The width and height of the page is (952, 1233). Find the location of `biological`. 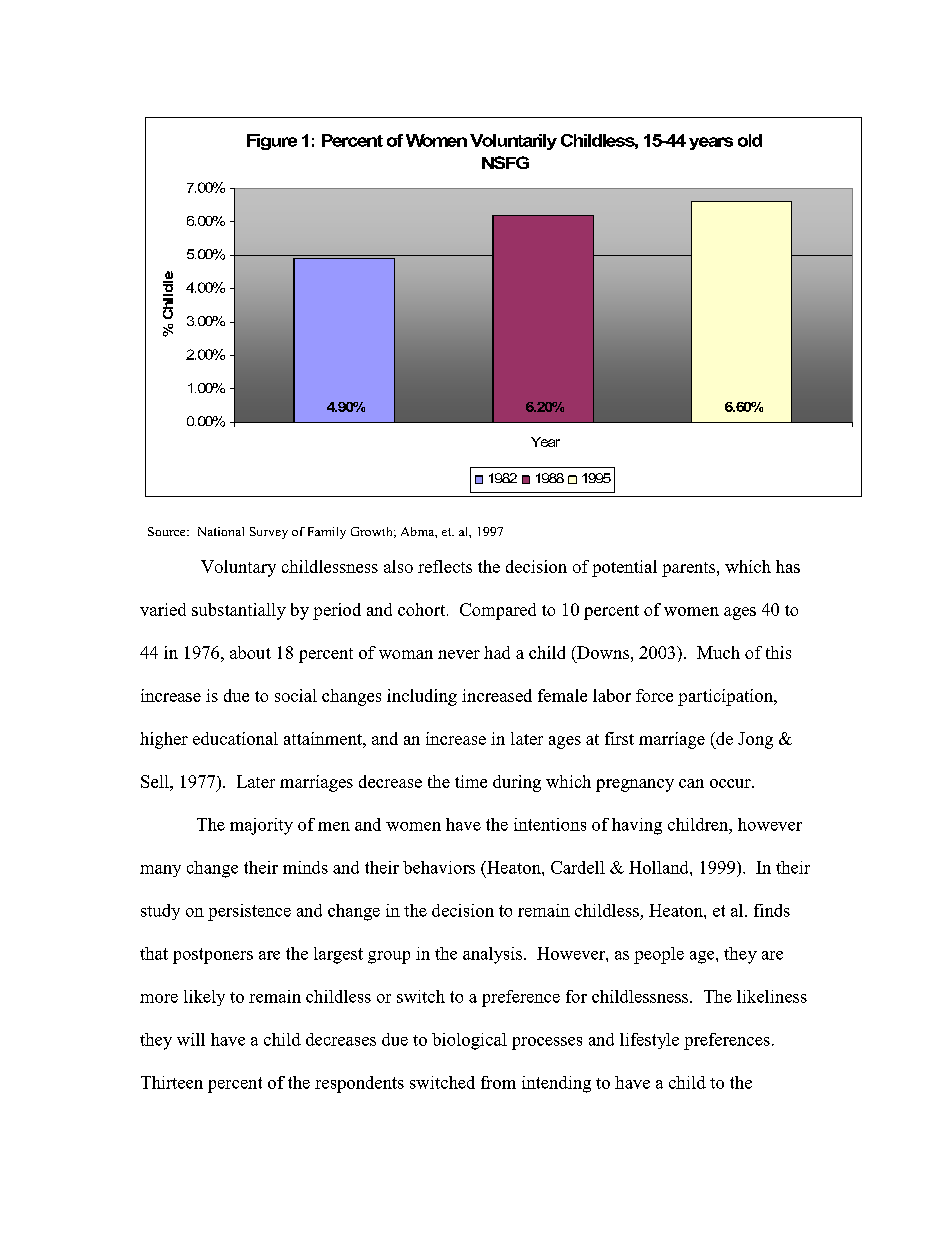

biological is located at coordinates (469, 1041).
